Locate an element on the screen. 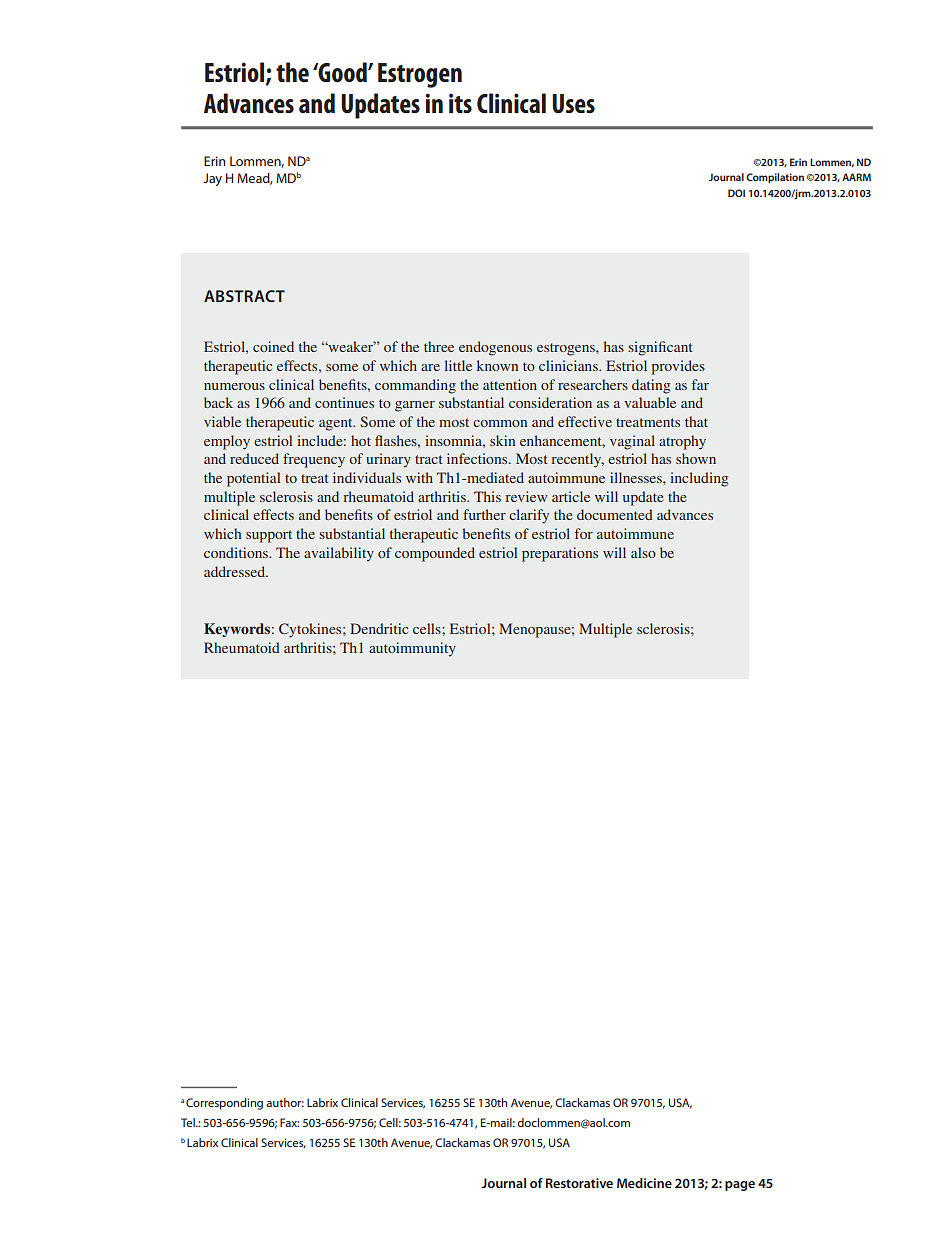  Uses is located at coordinates (573, 103).
